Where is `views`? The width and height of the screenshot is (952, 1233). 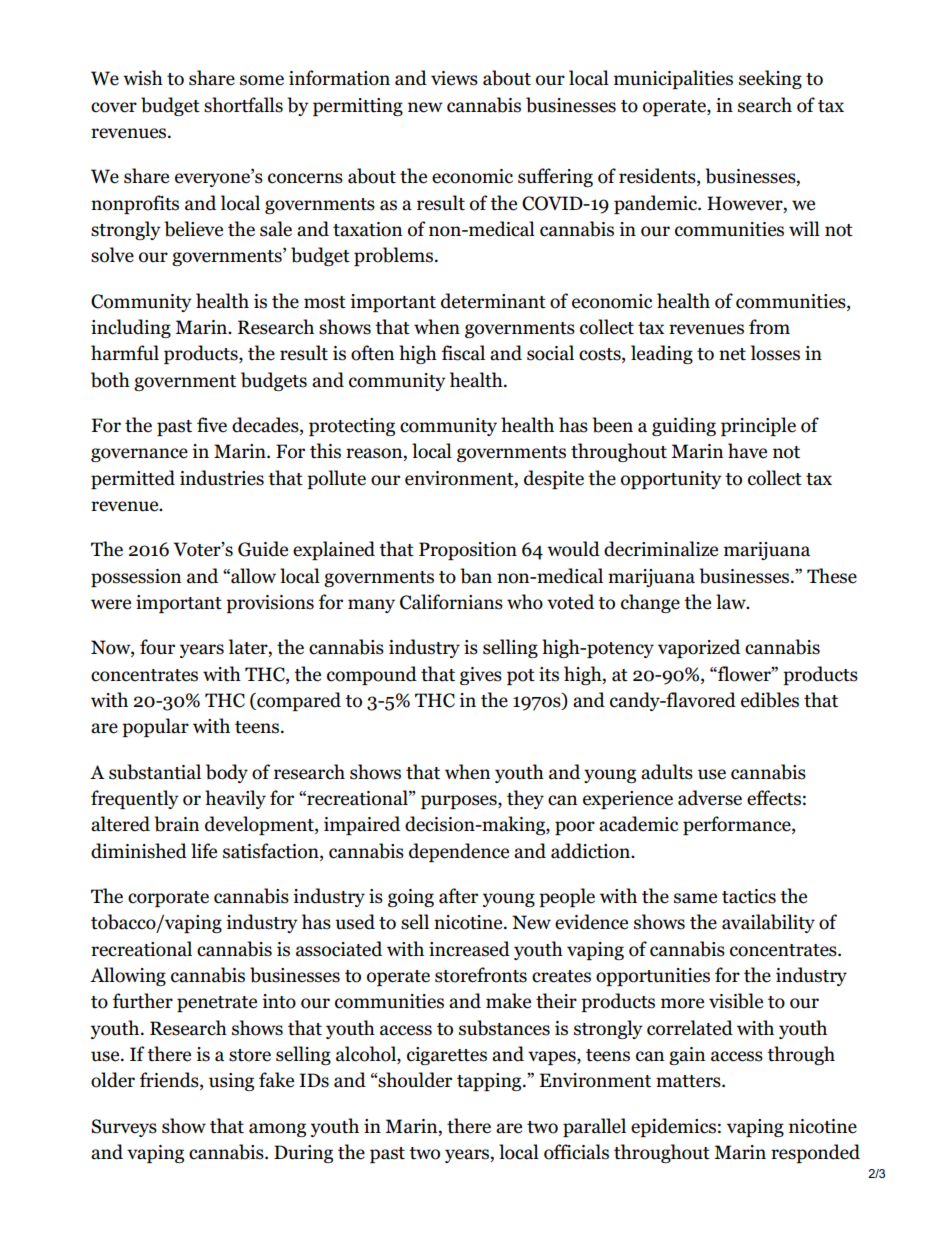 views is located at coordinates (454, 78).
